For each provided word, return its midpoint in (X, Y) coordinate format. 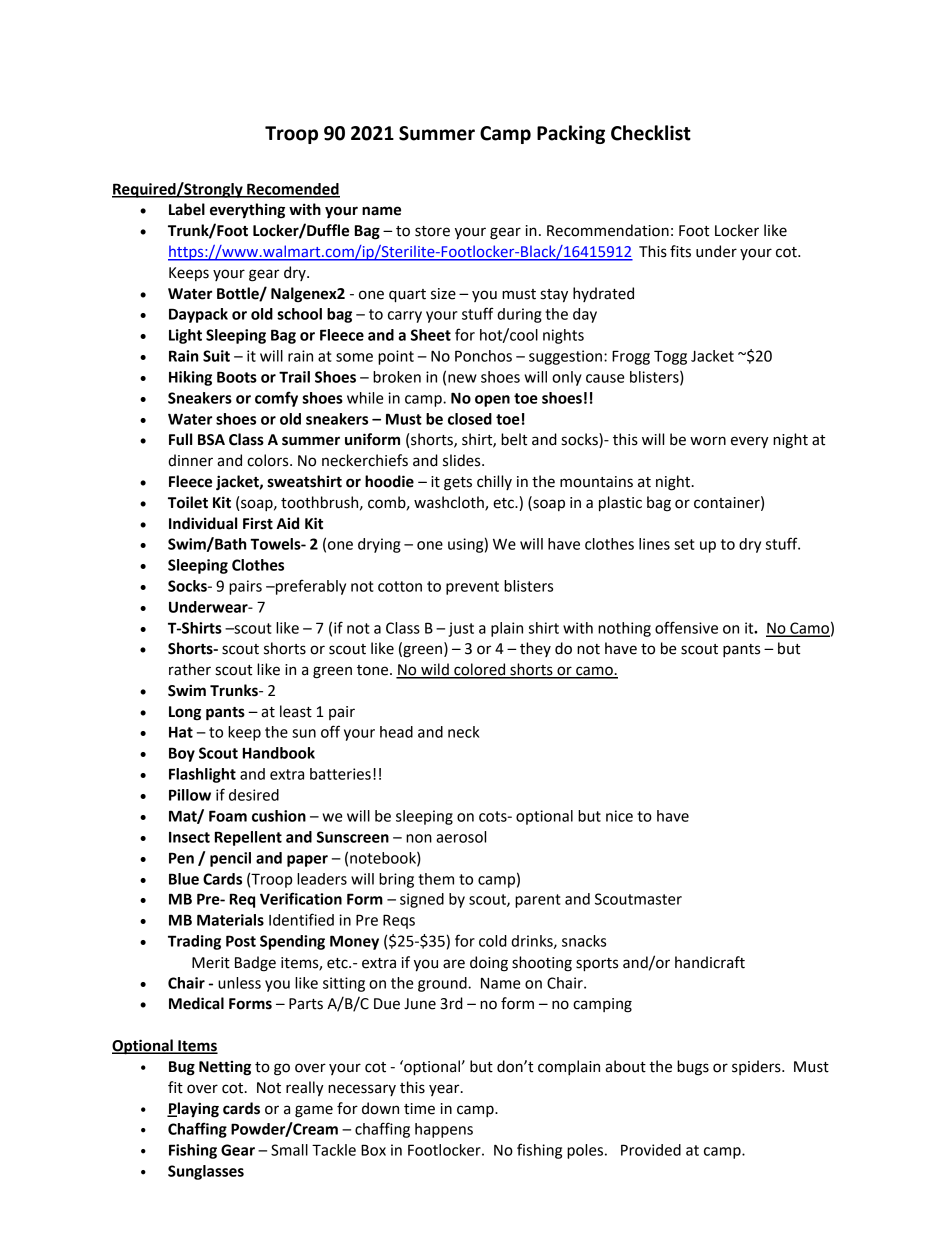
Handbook (279, 753)
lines (654, 544)
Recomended (292, 190)
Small (289, 1150)
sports (597, 965)
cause (605, 378)
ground (443, 984)
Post (241, 941)
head (396, 732)
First (258, 524)
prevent (472, 588)
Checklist (651, 133)
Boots (237, 377)
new (462, 378)
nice (619, 816)
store (432, 231)
